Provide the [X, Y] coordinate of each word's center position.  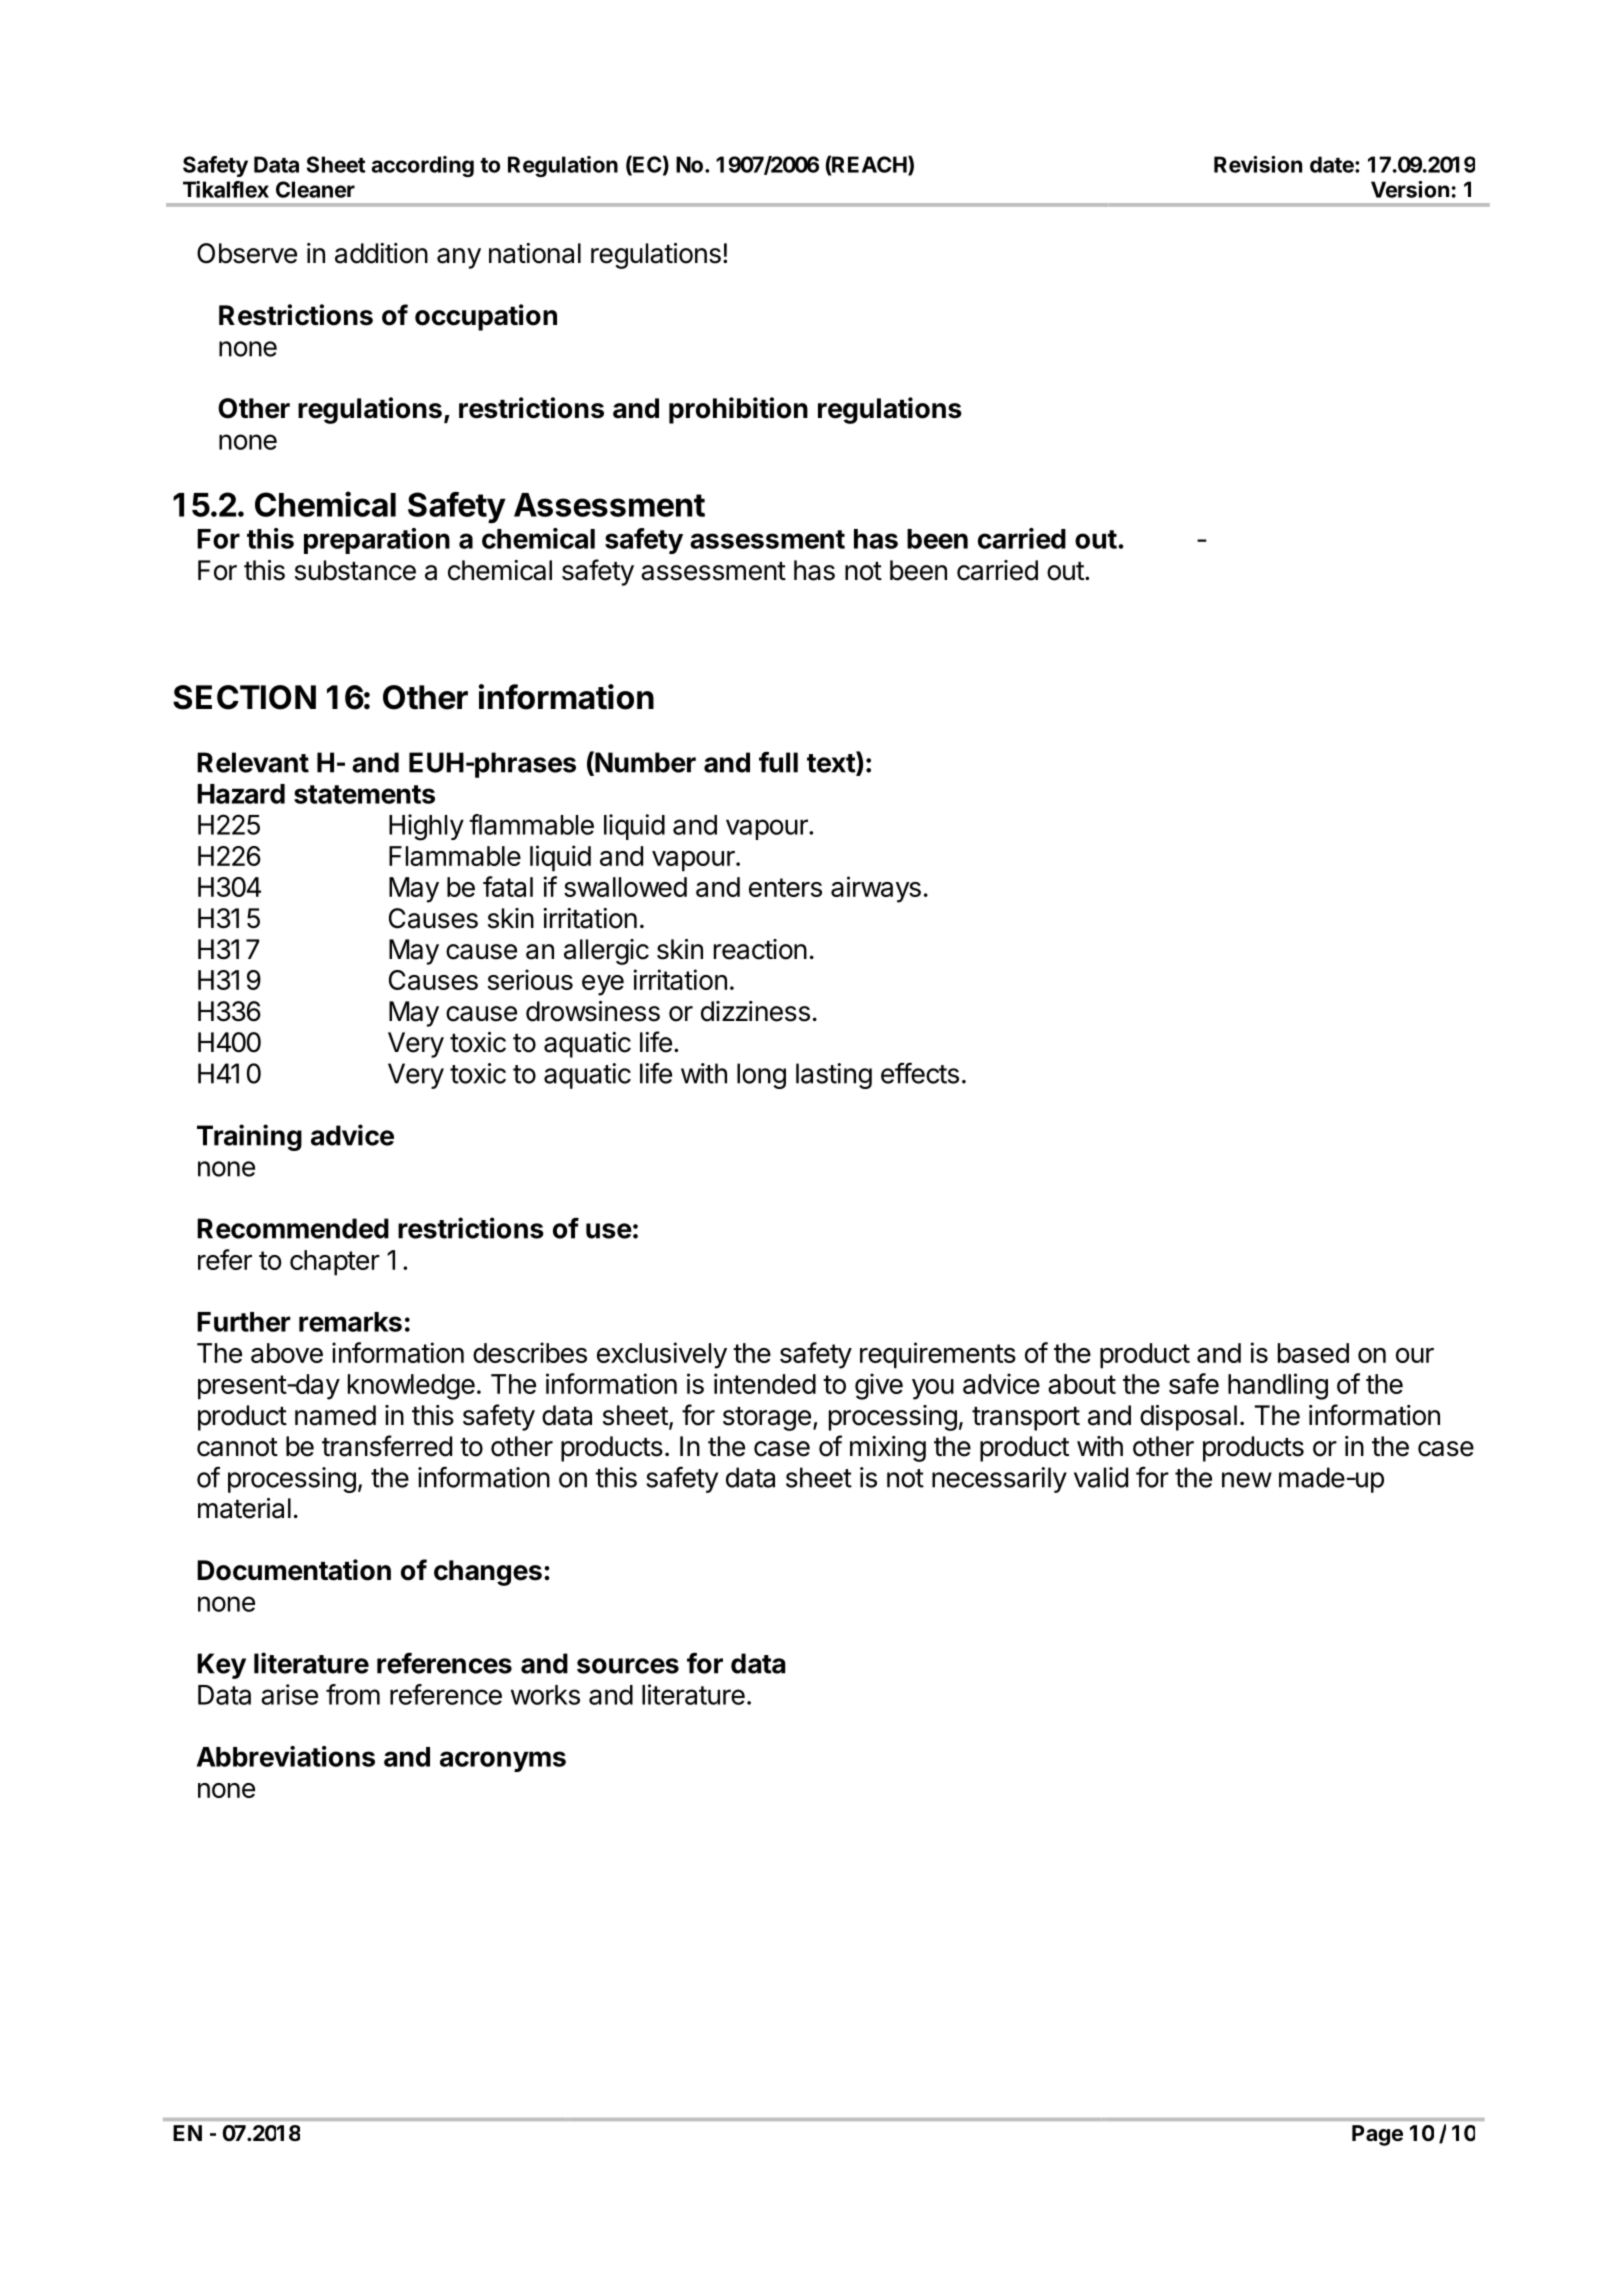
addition [381, 253]
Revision [1258, 164]
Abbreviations [286, 1756]
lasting [834, 1076]
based [1313, 1353]
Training [249, 1137]
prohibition [738, 410]
